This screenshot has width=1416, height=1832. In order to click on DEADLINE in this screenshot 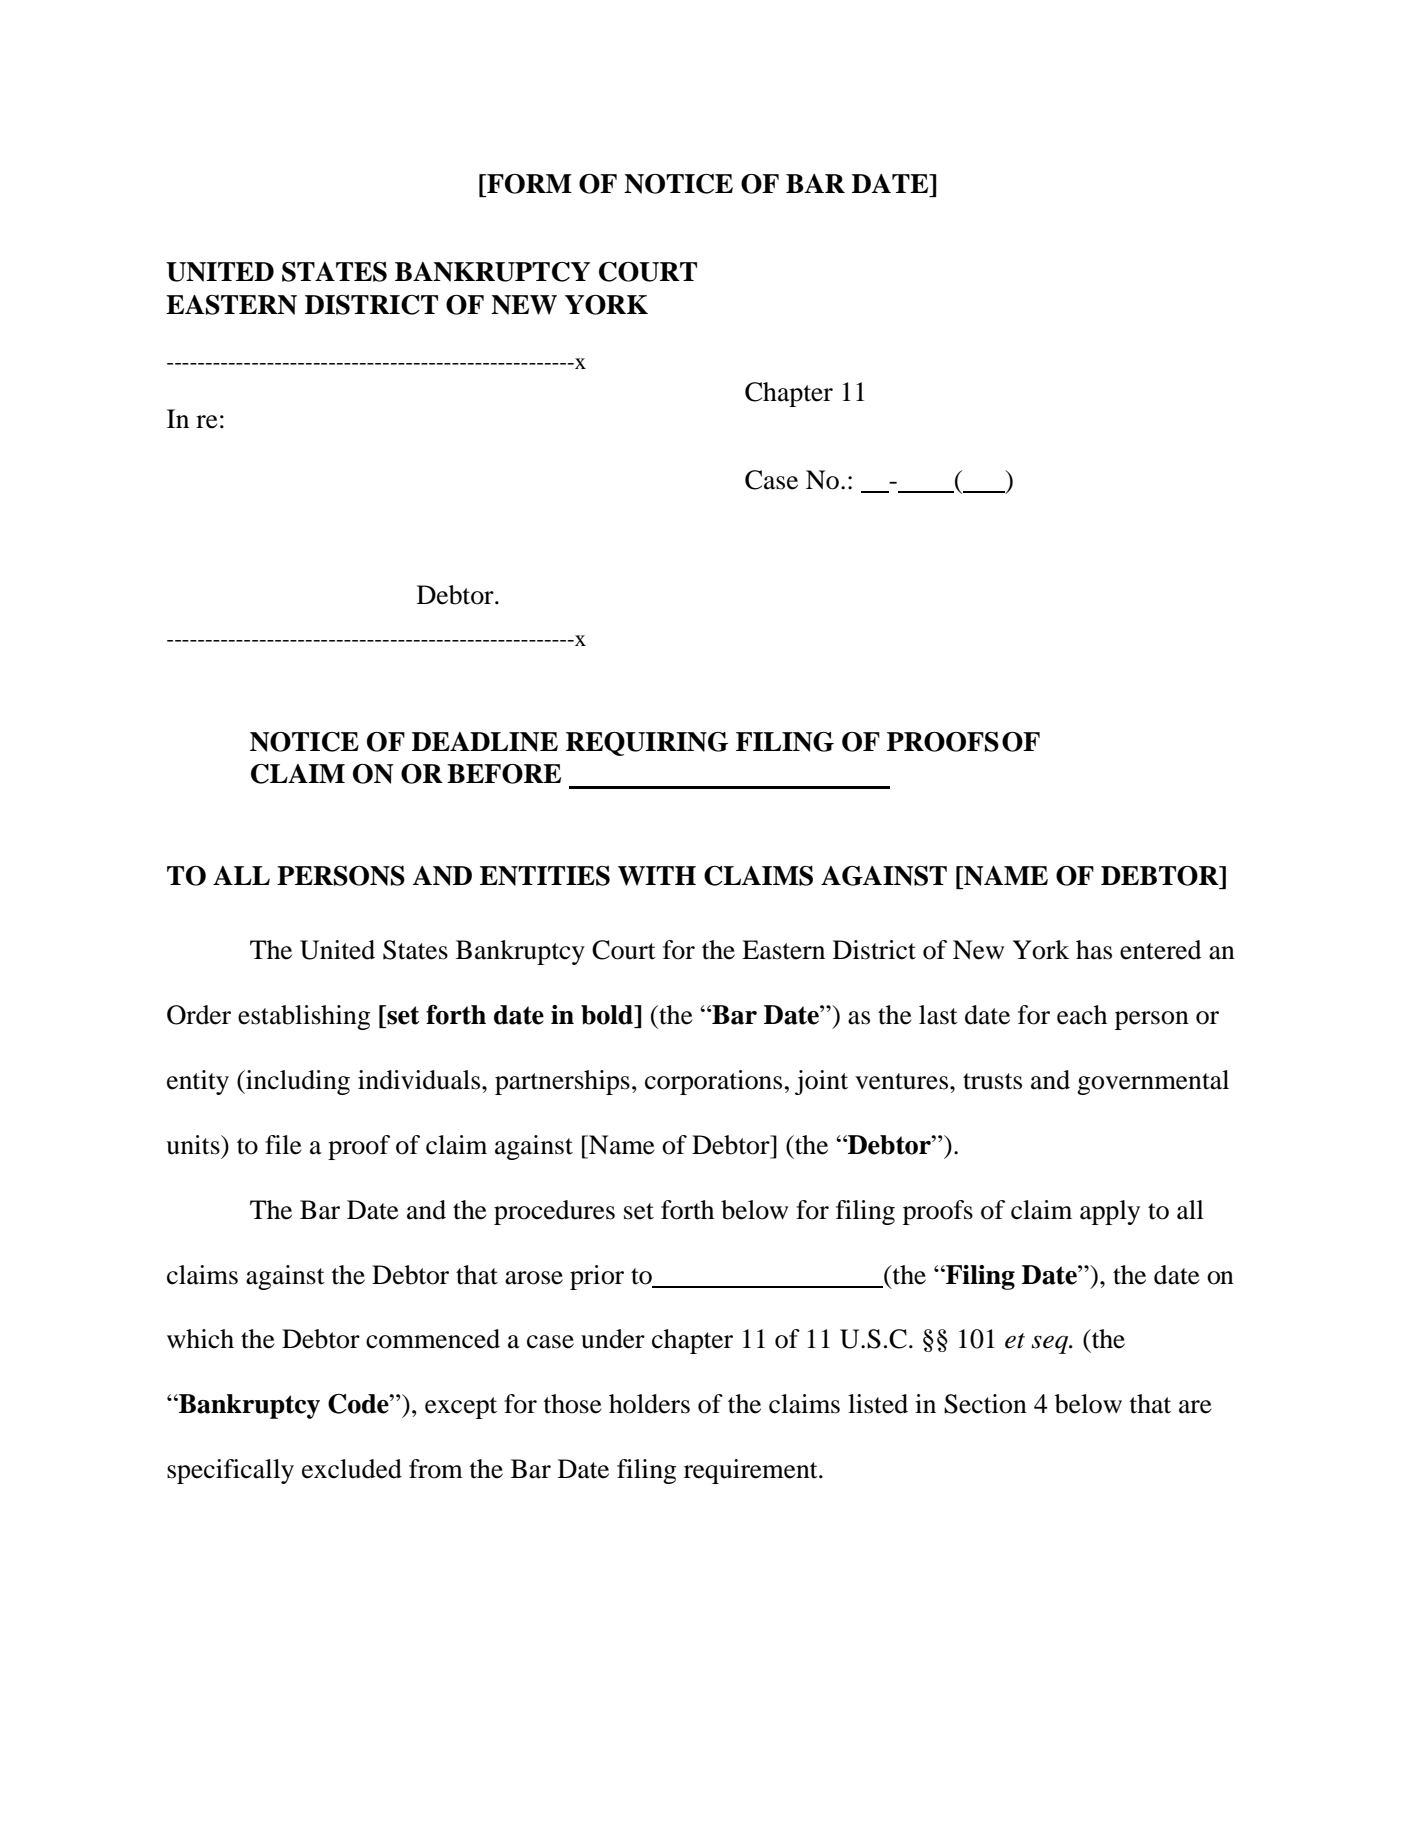, I will do `click(485, 742)`.
